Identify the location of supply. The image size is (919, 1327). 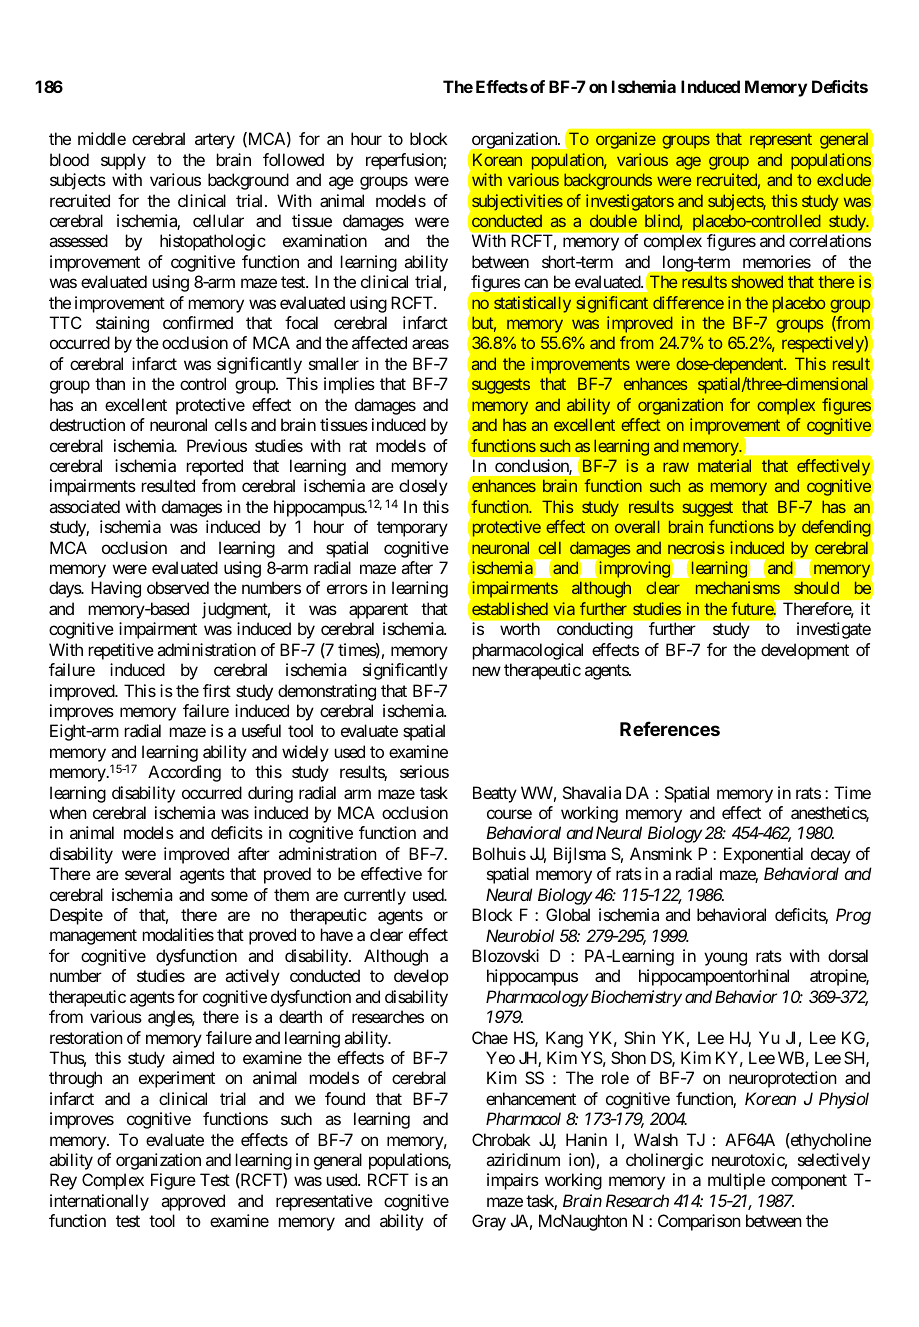
(123, 161).
